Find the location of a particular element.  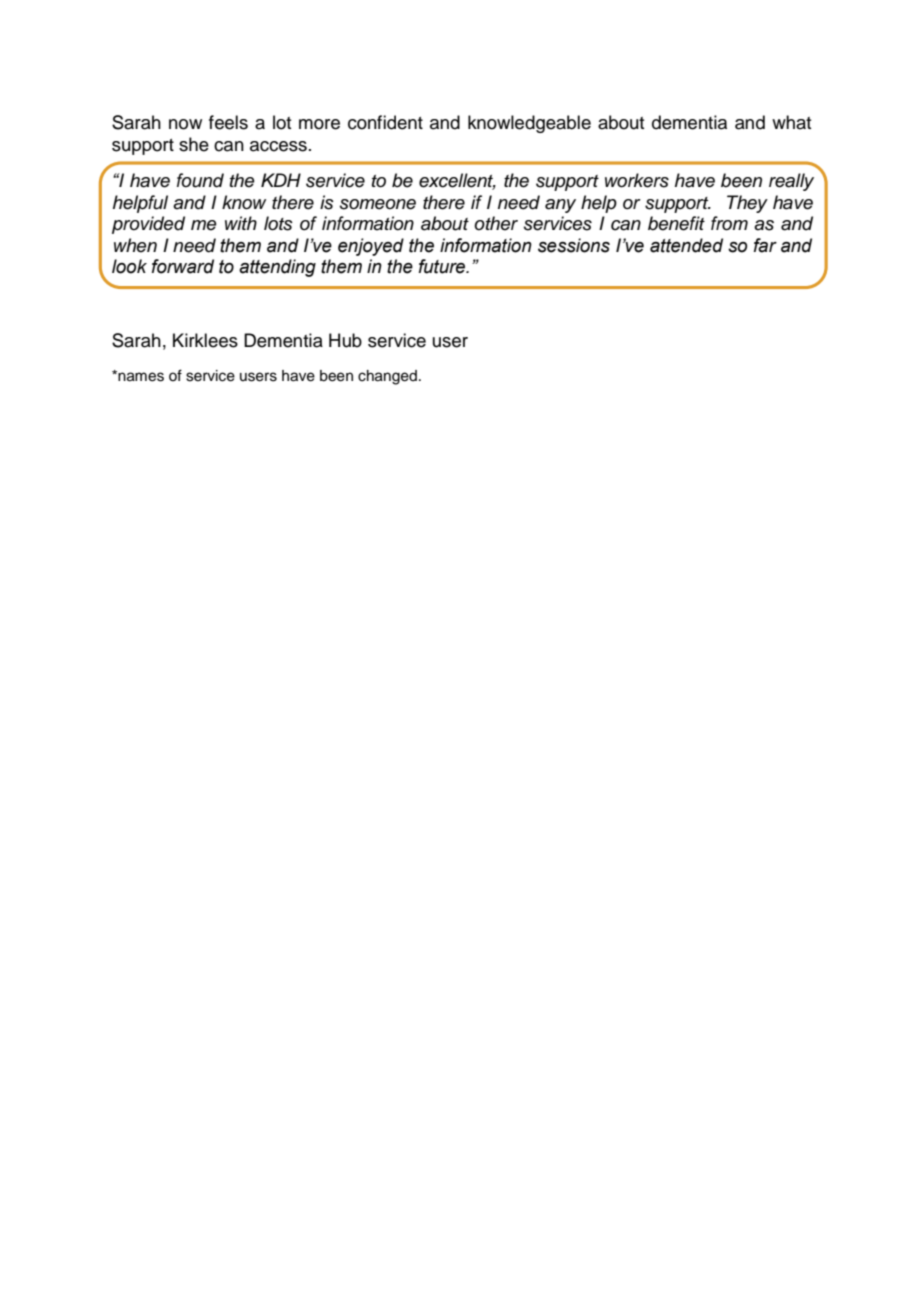

excellent is located at coordinates (457, 181).
